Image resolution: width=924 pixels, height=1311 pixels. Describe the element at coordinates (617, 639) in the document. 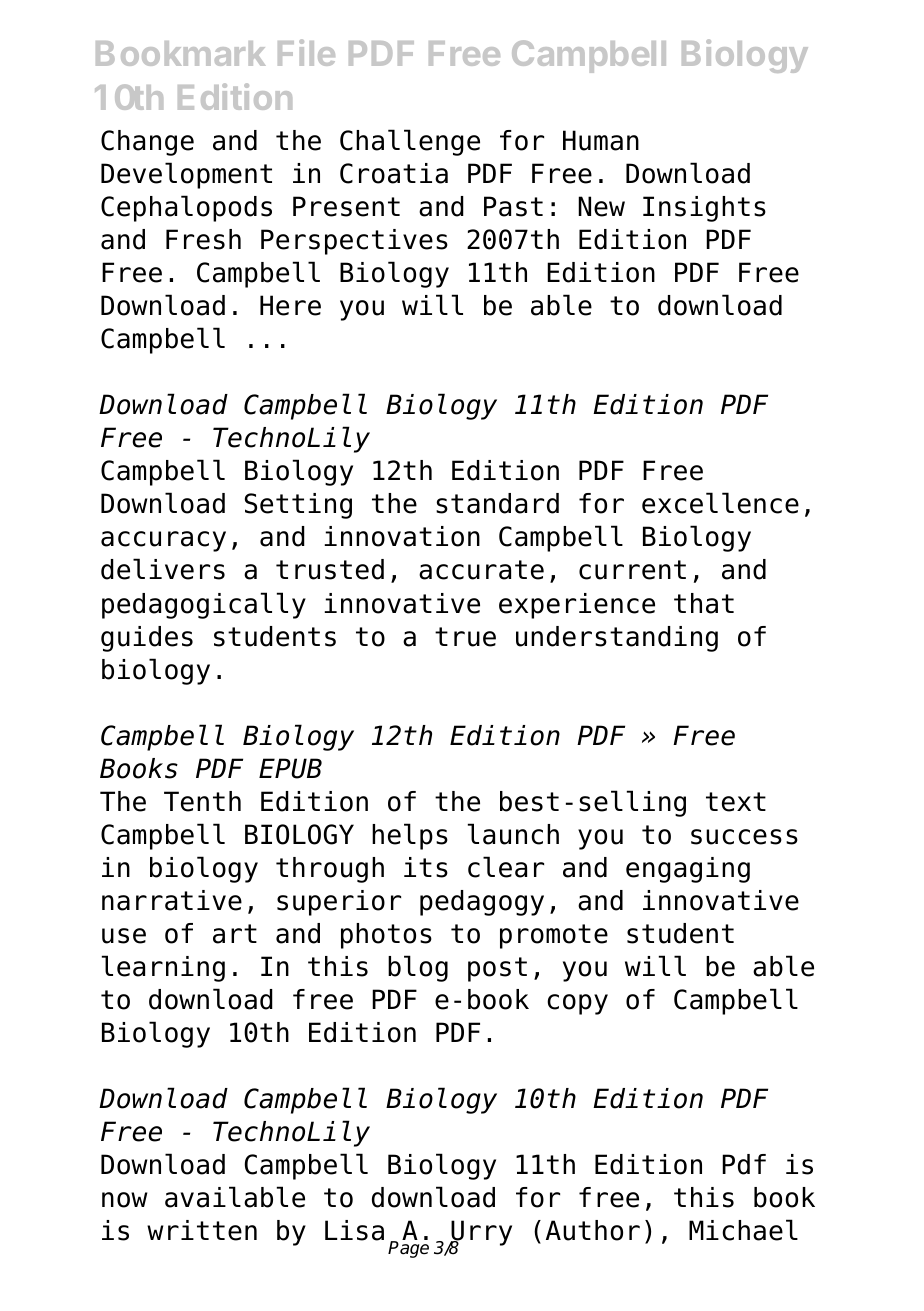

I see `understanding` at that location.
